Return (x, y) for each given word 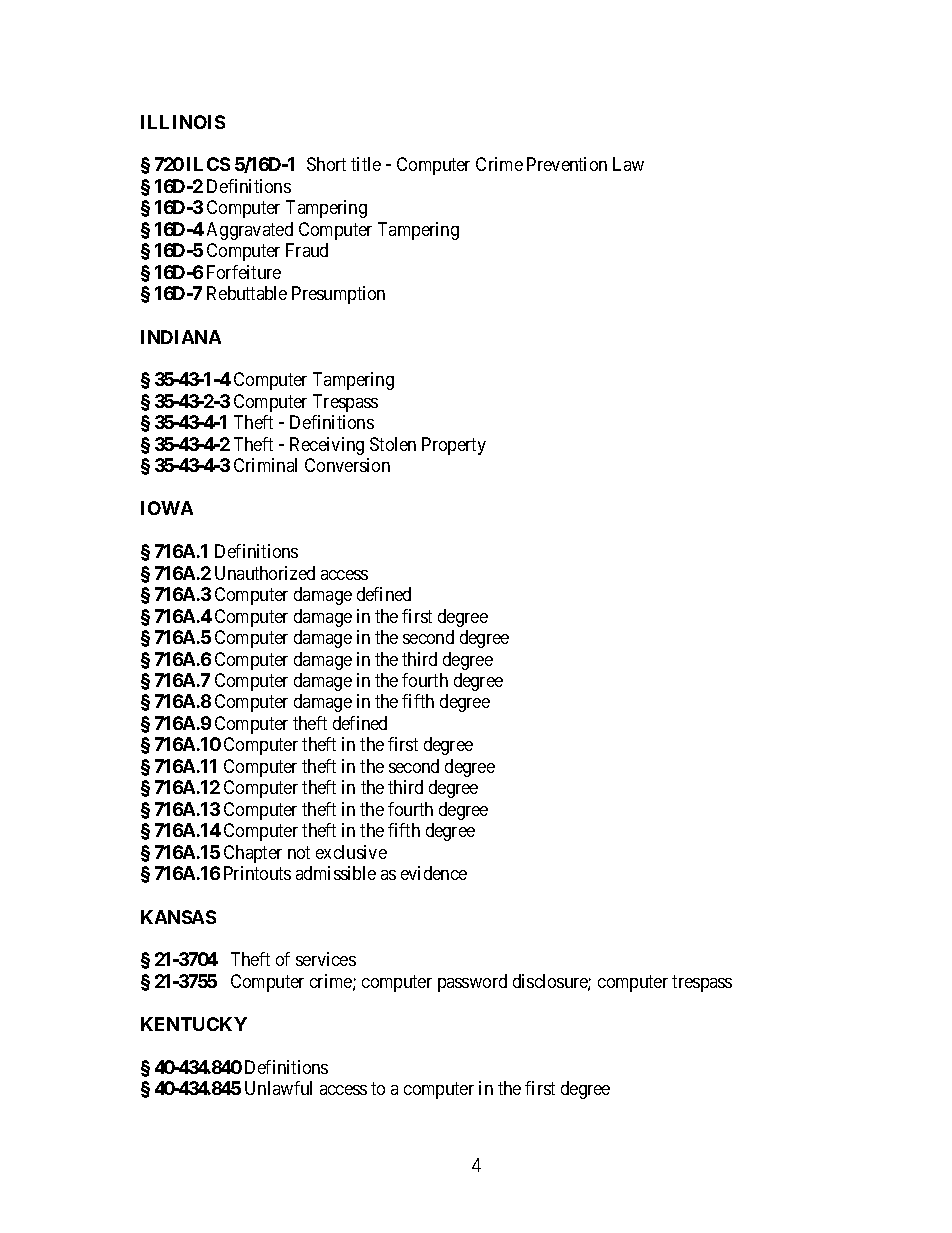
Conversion (347, 465)
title (366, 164)
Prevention (567, 164)
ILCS (208, 164)
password (472, 983)
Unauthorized (265, 573)
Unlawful (278, 1088)
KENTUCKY (194, 1024)
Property (454, 446)
